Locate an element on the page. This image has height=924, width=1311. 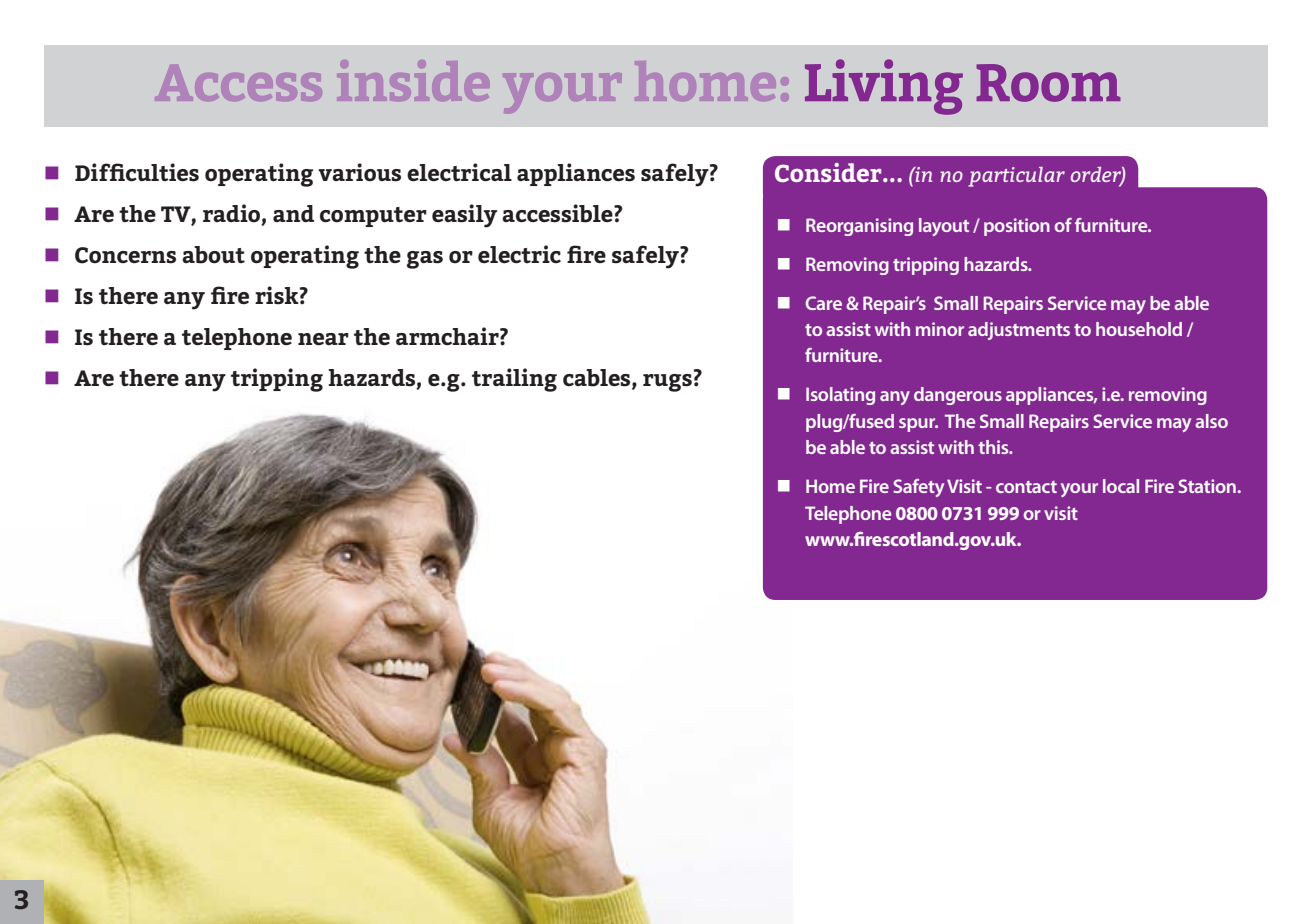
Room is located at coordinates (1048, 83).
